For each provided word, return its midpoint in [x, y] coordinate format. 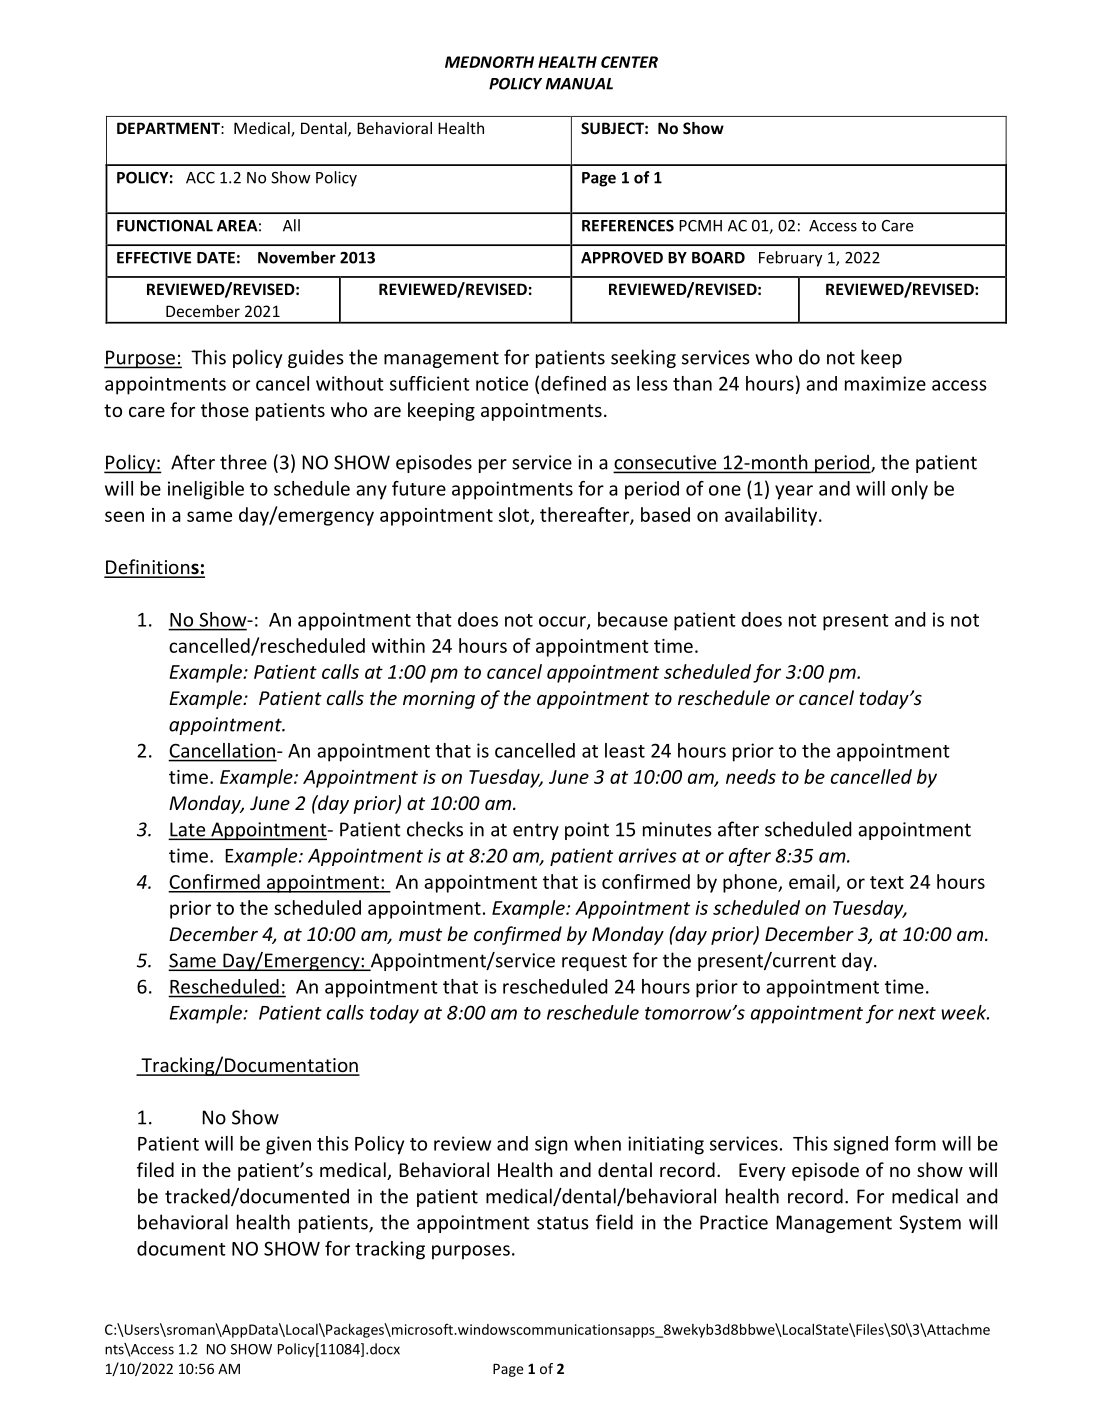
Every [762, 1172]
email [813, 882]
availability [772, 516]
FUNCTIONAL [165, 226]
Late [188, 830]
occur [563, 622]
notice [502, 383]
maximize [885, 383]
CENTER [629, 62]
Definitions [152, 568]
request [594, 962]
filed [155, 1169]
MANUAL [579, 84]
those [225, 409]
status [563, 1223]
